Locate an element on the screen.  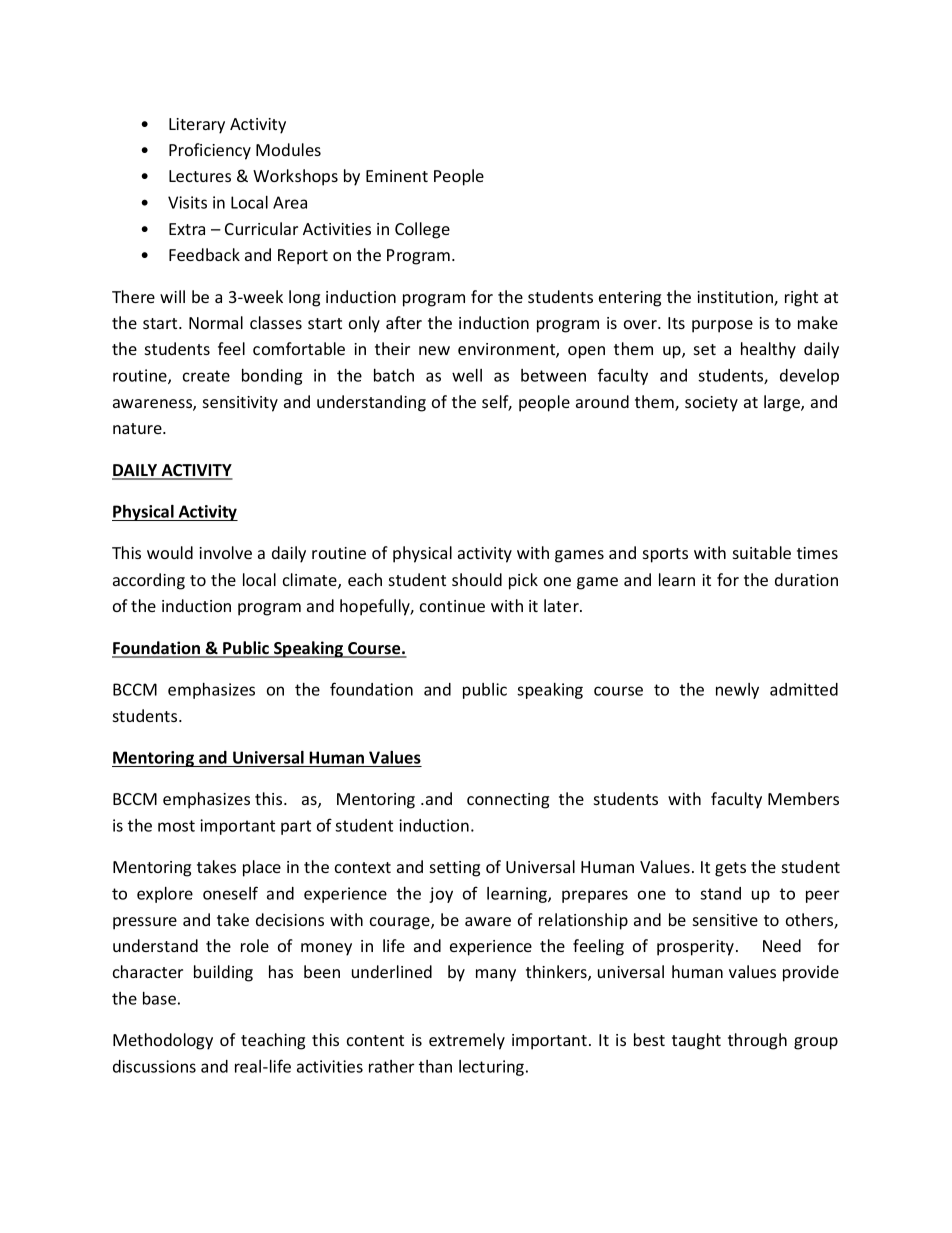
most is located at coordinates (176, 826).
